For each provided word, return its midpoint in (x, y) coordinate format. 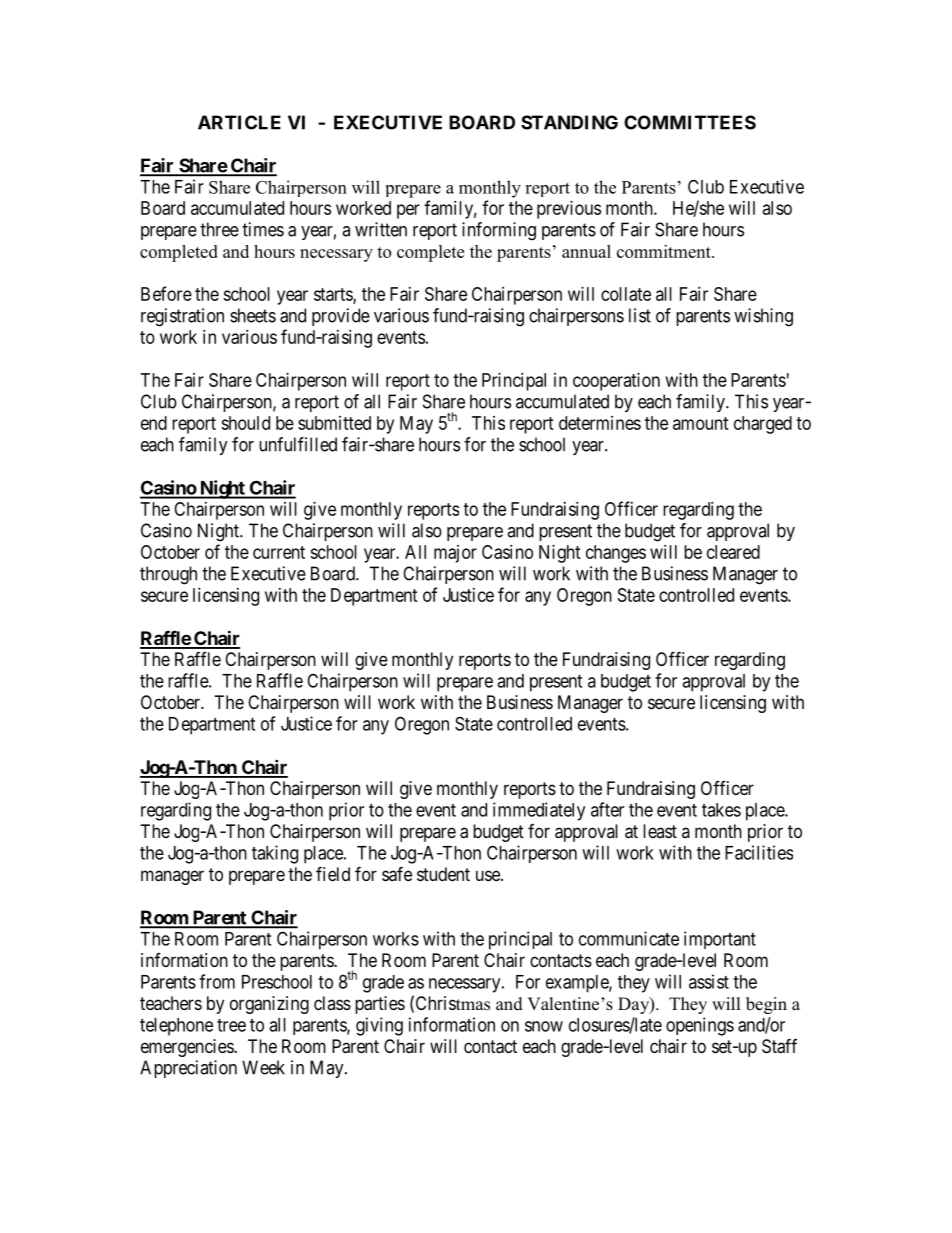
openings (700, 1026)
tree (231, 1025)
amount (701, 423)
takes (721, 810)
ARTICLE (239, 122)
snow (544, 1026)
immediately (539, 811)
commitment (665, 251)
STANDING (569, 122)
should (245, 423)
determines (600, 423)
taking (275, 854)
